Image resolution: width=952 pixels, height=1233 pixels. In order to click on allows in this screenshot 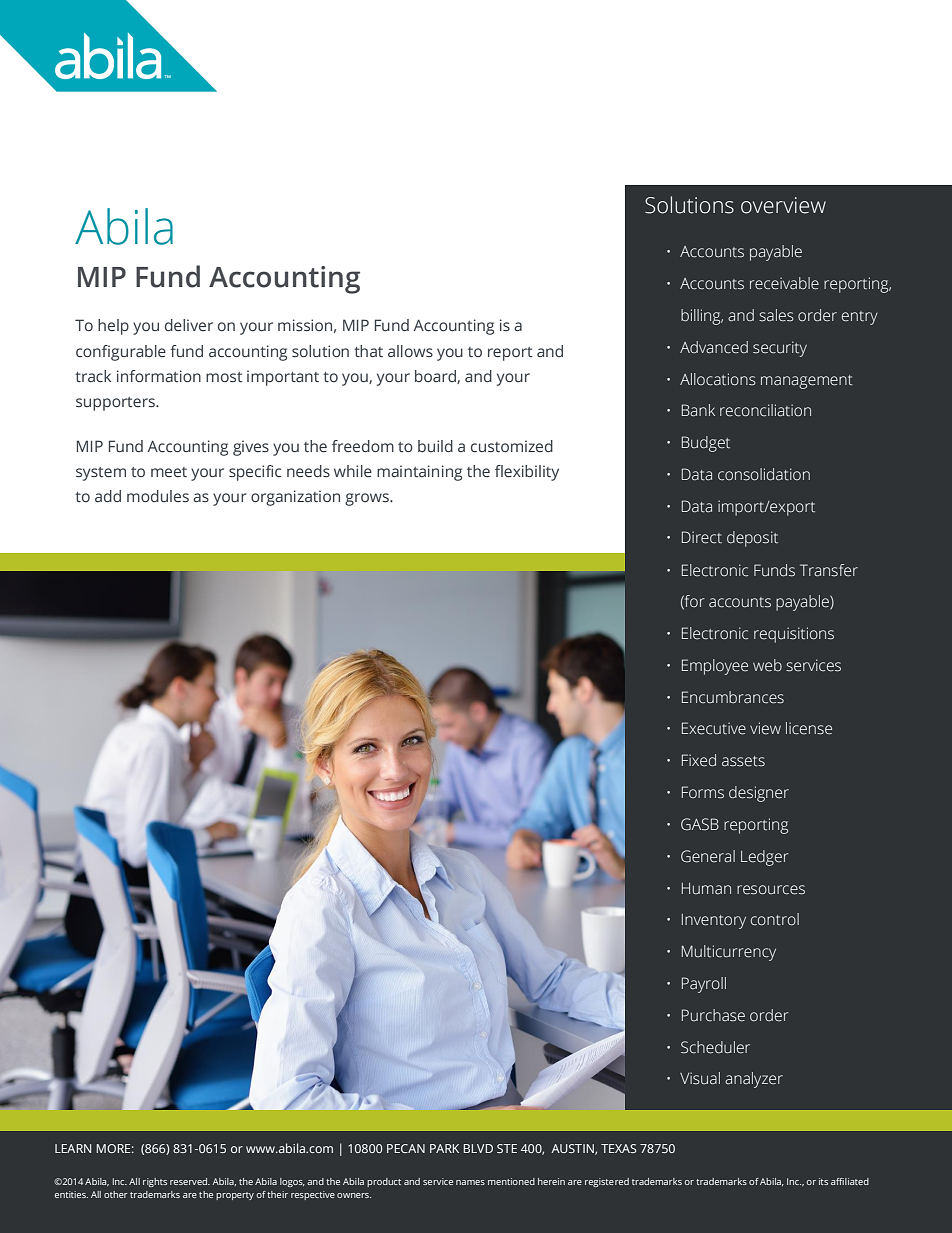, I will do `click(410, 351)`.
